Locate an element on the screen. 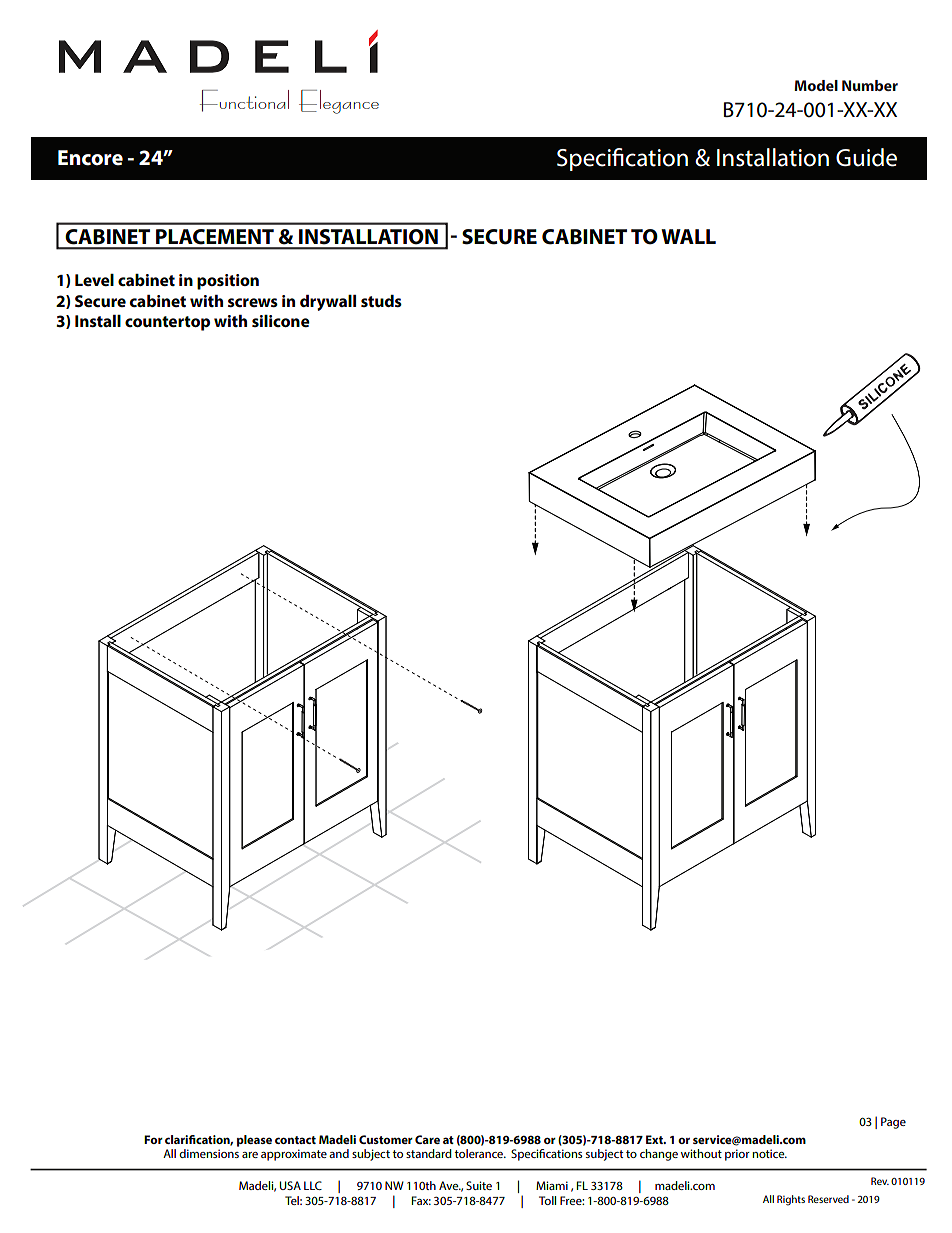 This screenshot has width=952, height=1233. Page is located at coordinates (893, 1123).
